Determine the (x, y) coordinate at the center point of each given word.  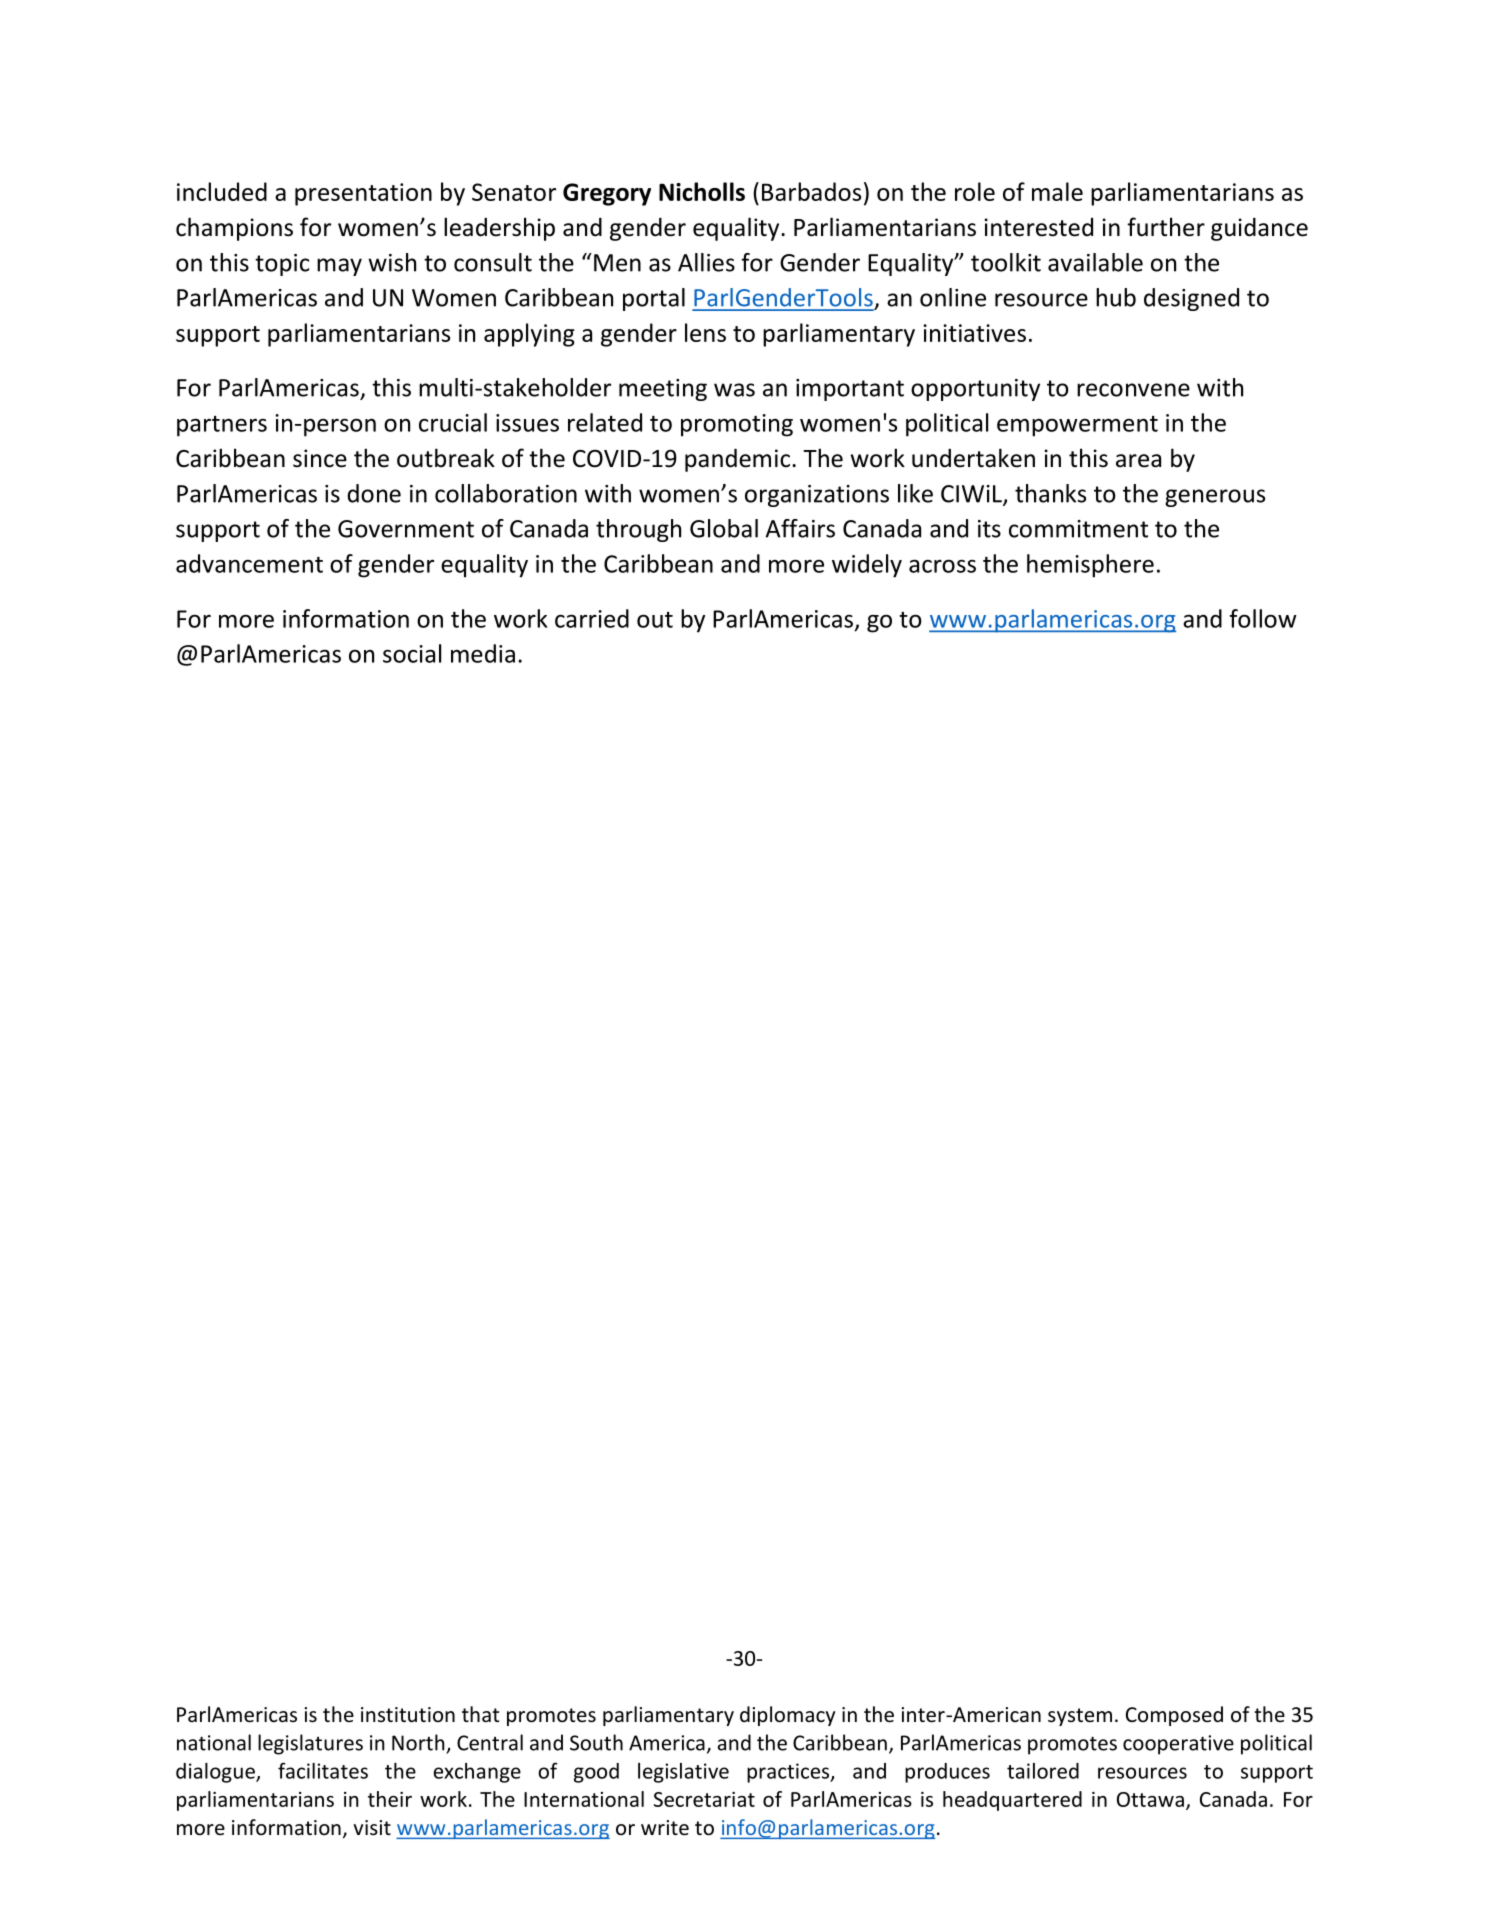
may (339, 267)
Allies (706, 262)
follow (1263, 618)
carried (592, 618)
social (412, 653)
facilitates (323, 1770)
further (1166, 227)
